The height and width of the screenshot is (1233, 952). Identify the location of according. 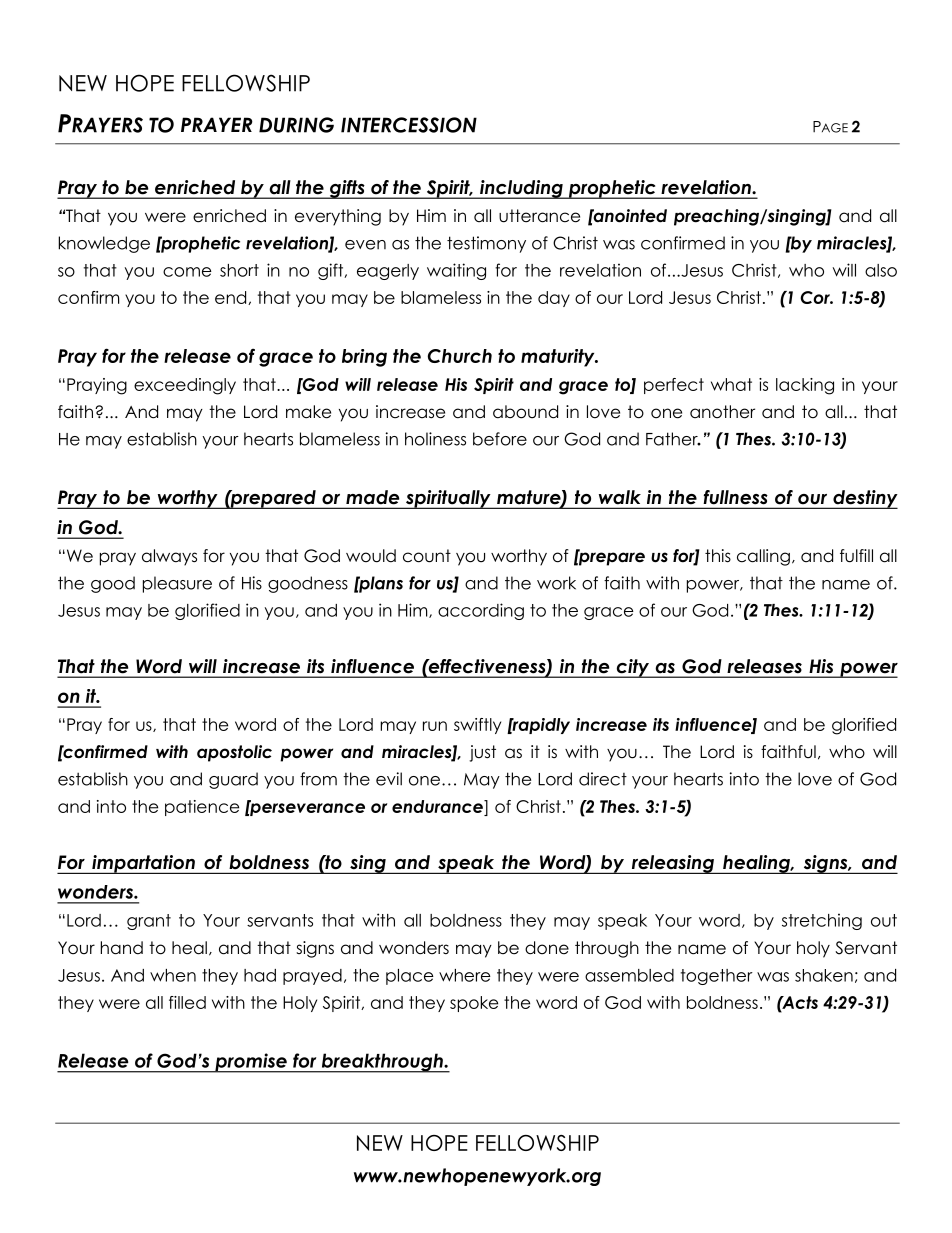
(481, 611).
